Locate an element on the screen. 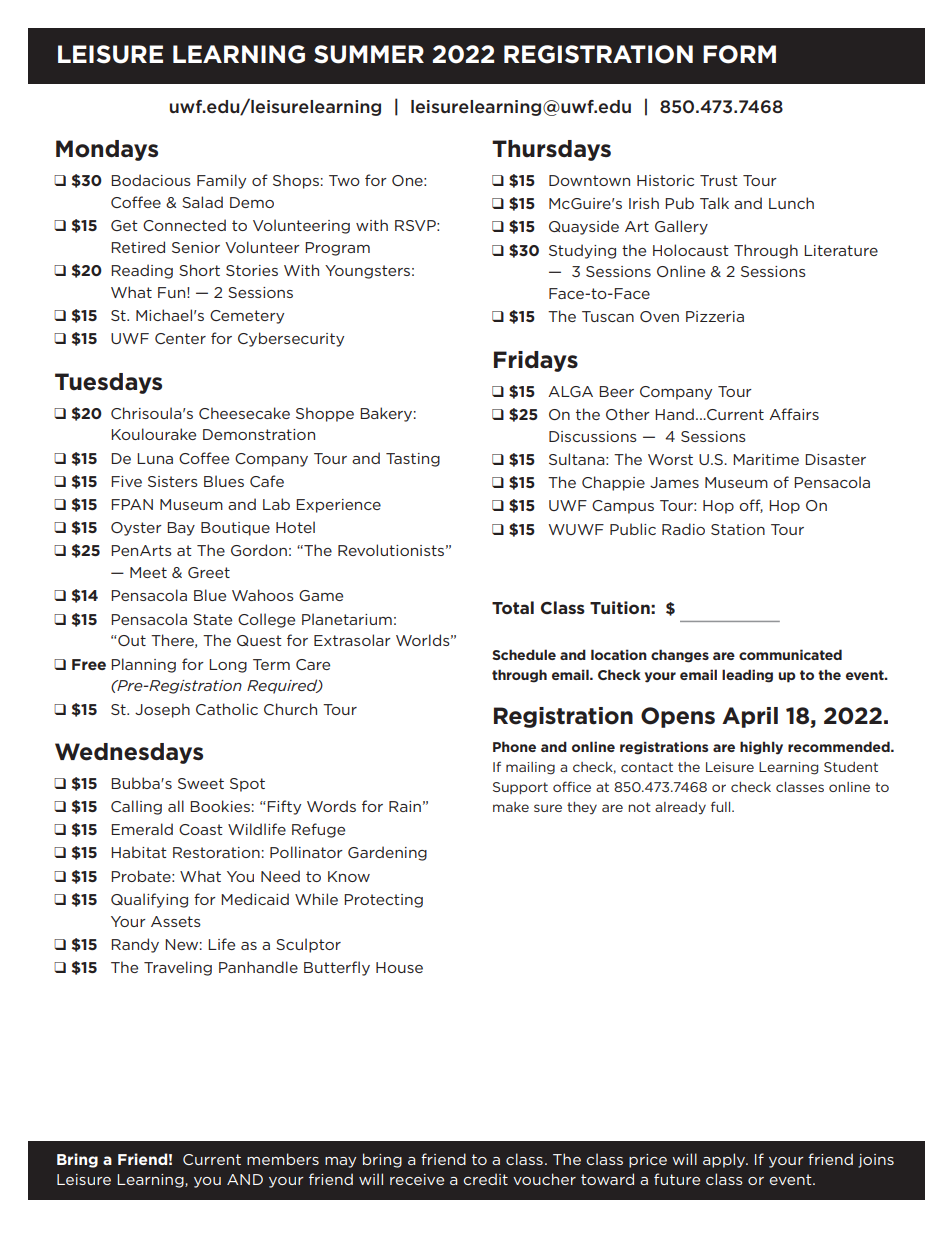  credit is located at coordinates (486, 1179).
